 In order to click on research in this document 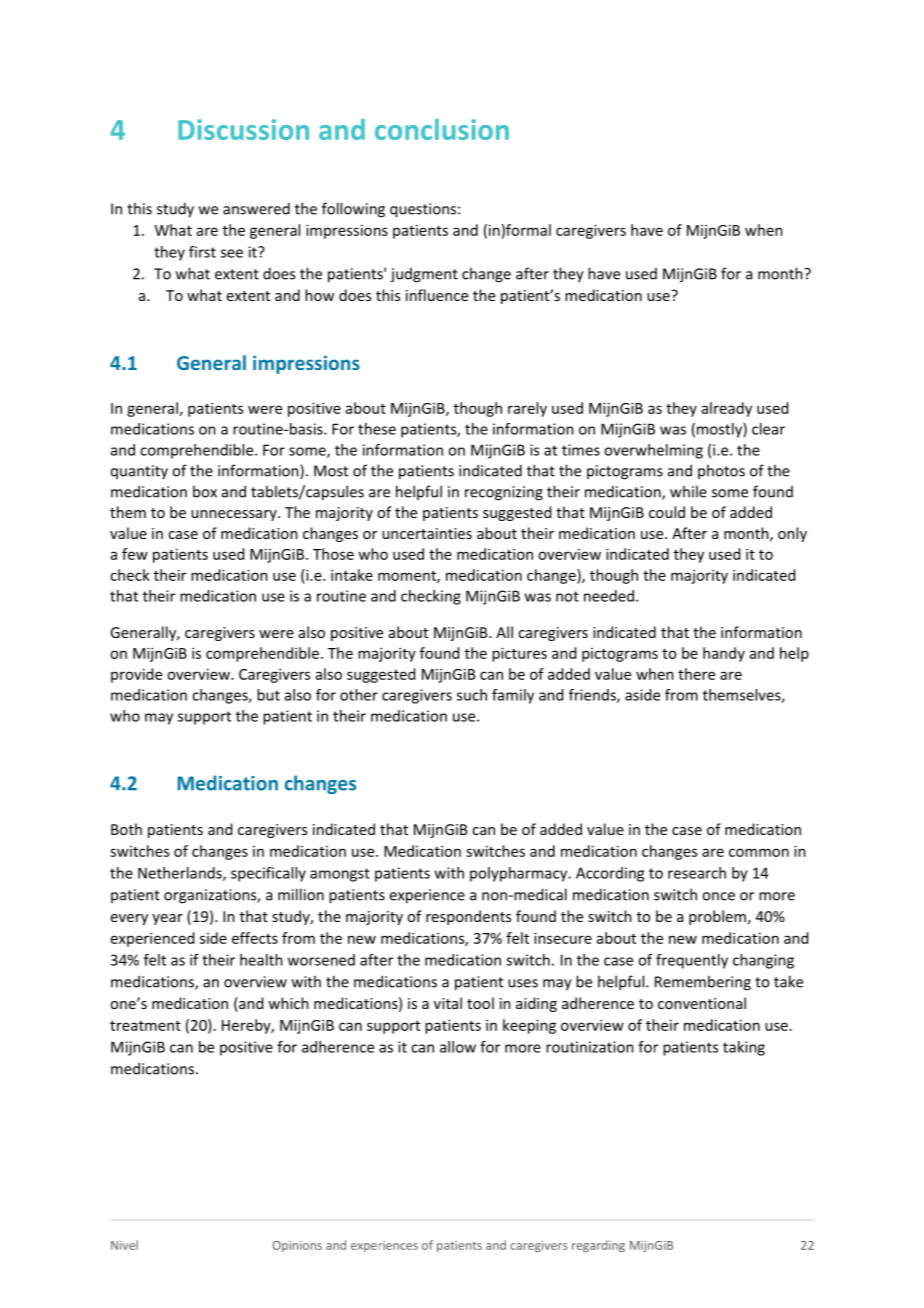, I will do `click(697, 873)`.
